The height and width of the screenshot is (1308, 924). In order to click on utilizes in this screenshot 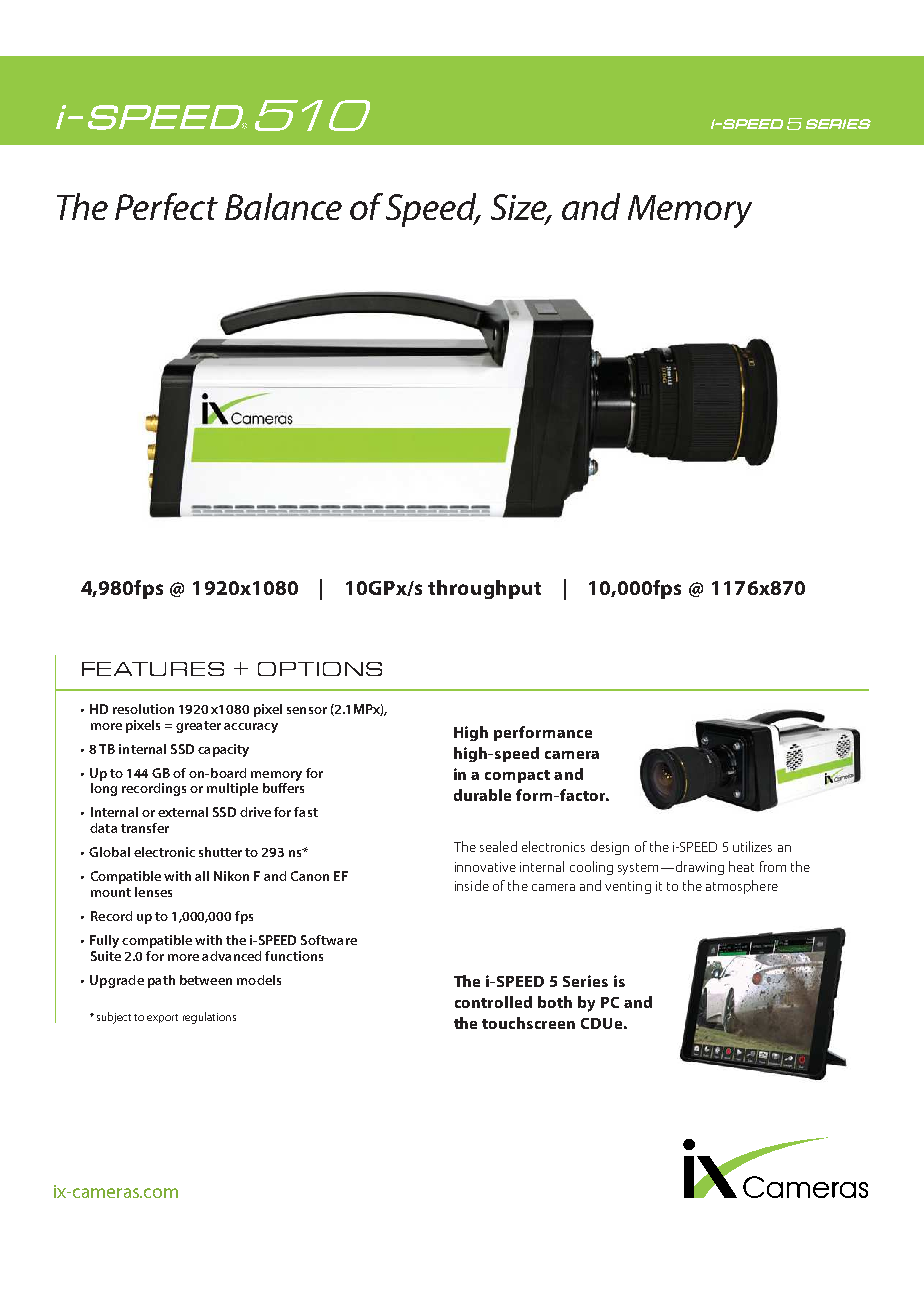, I will do `click(752, 846)`.
